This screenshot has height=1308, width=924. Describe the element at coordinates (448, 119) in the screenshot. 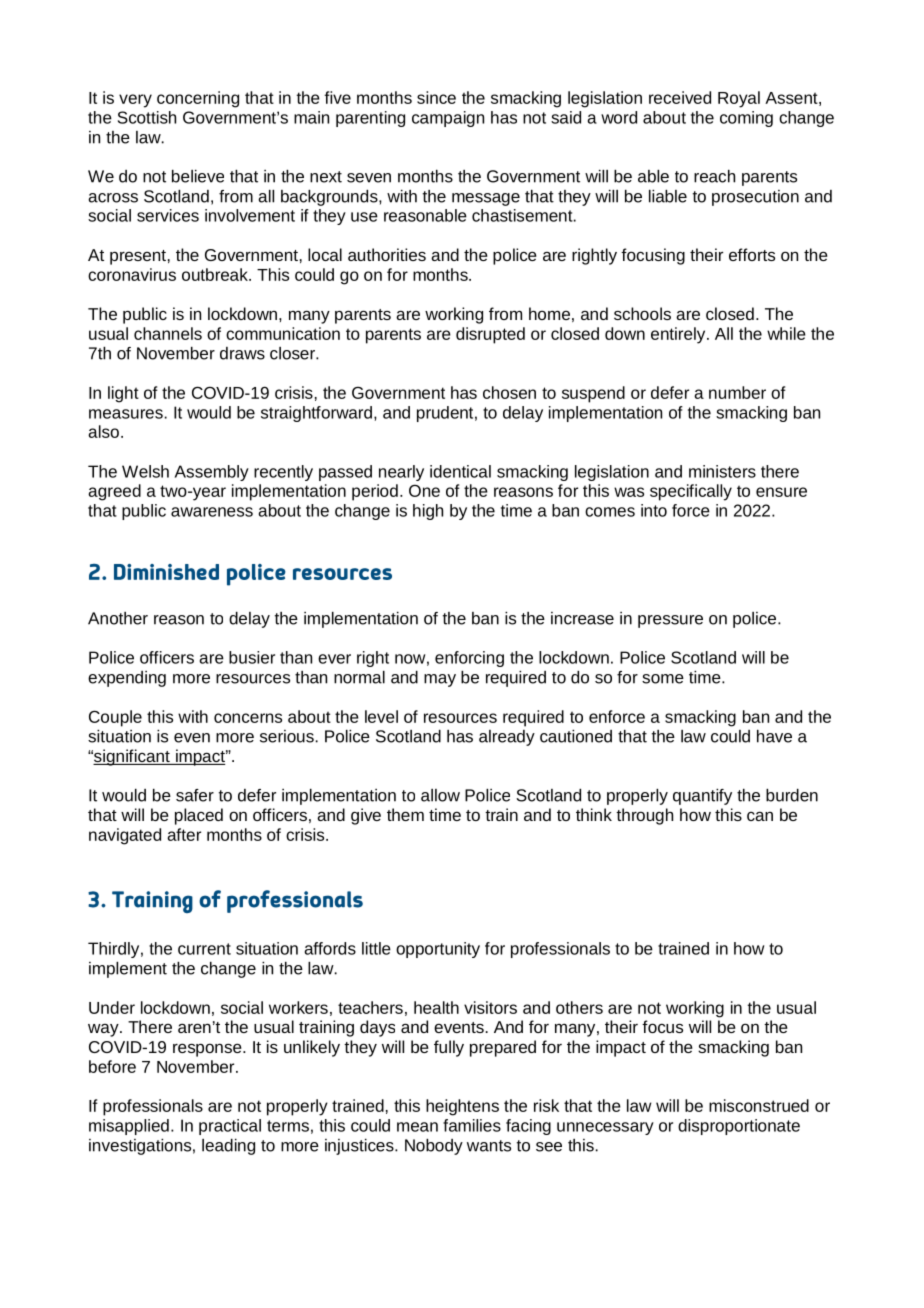

I see `campaign` at that location.
